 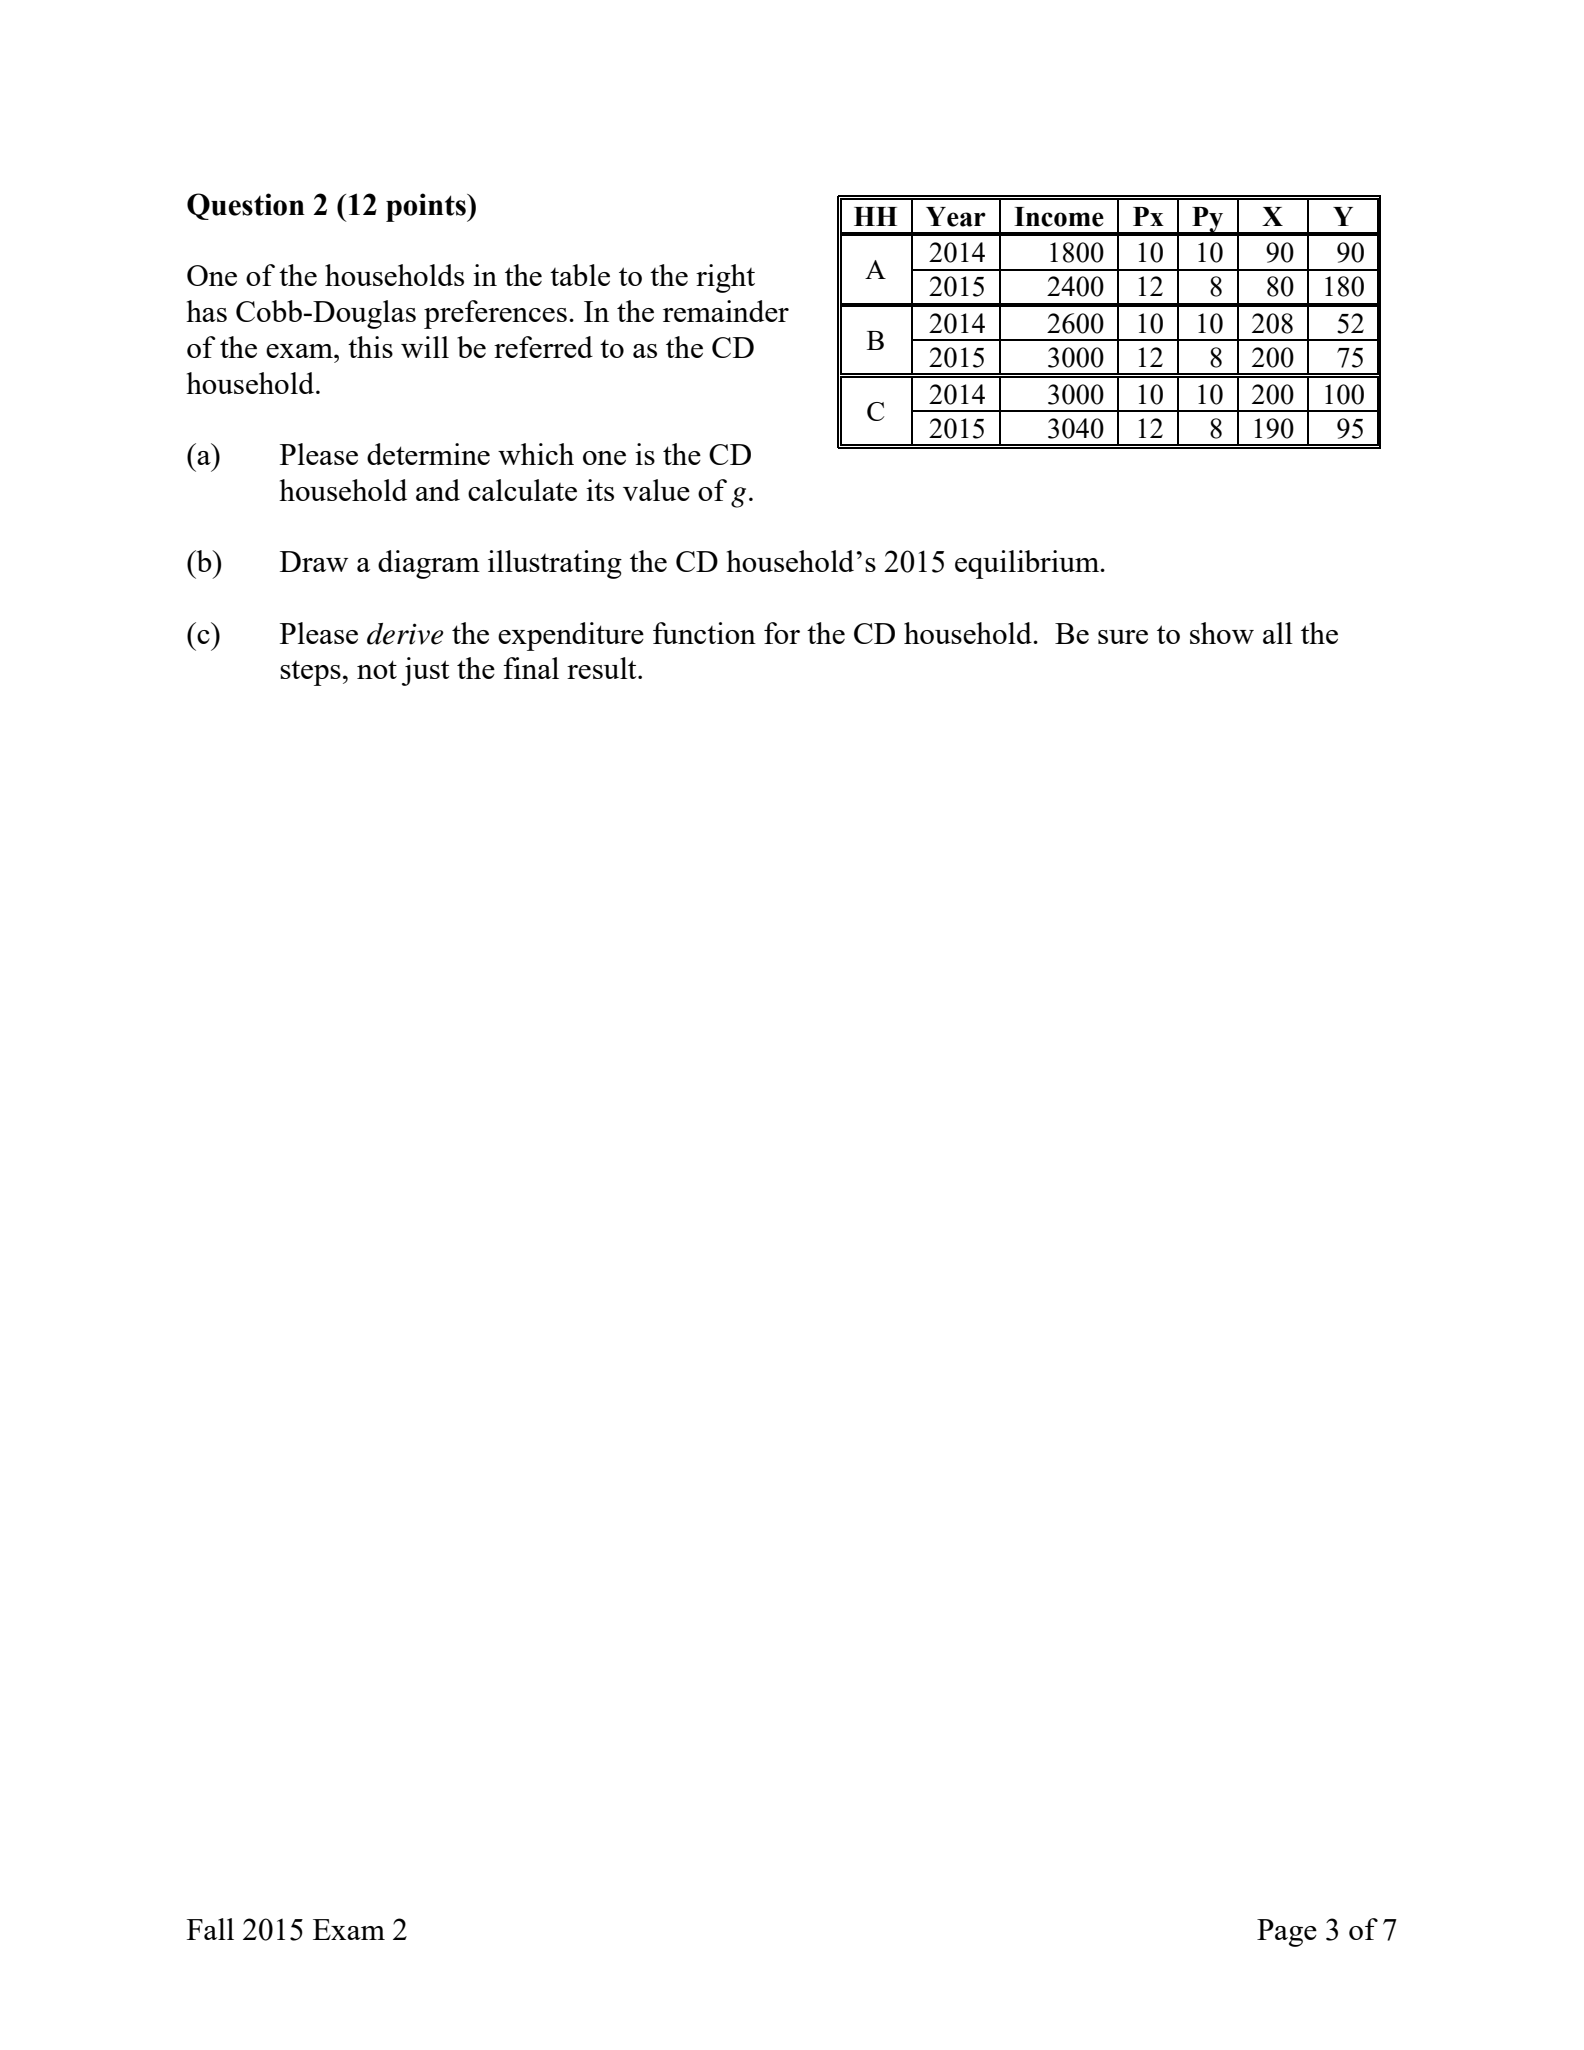 What do you see at coordinates (310, 673) in the screenshot?
I see `steps` at bounding box center [310, 673].
